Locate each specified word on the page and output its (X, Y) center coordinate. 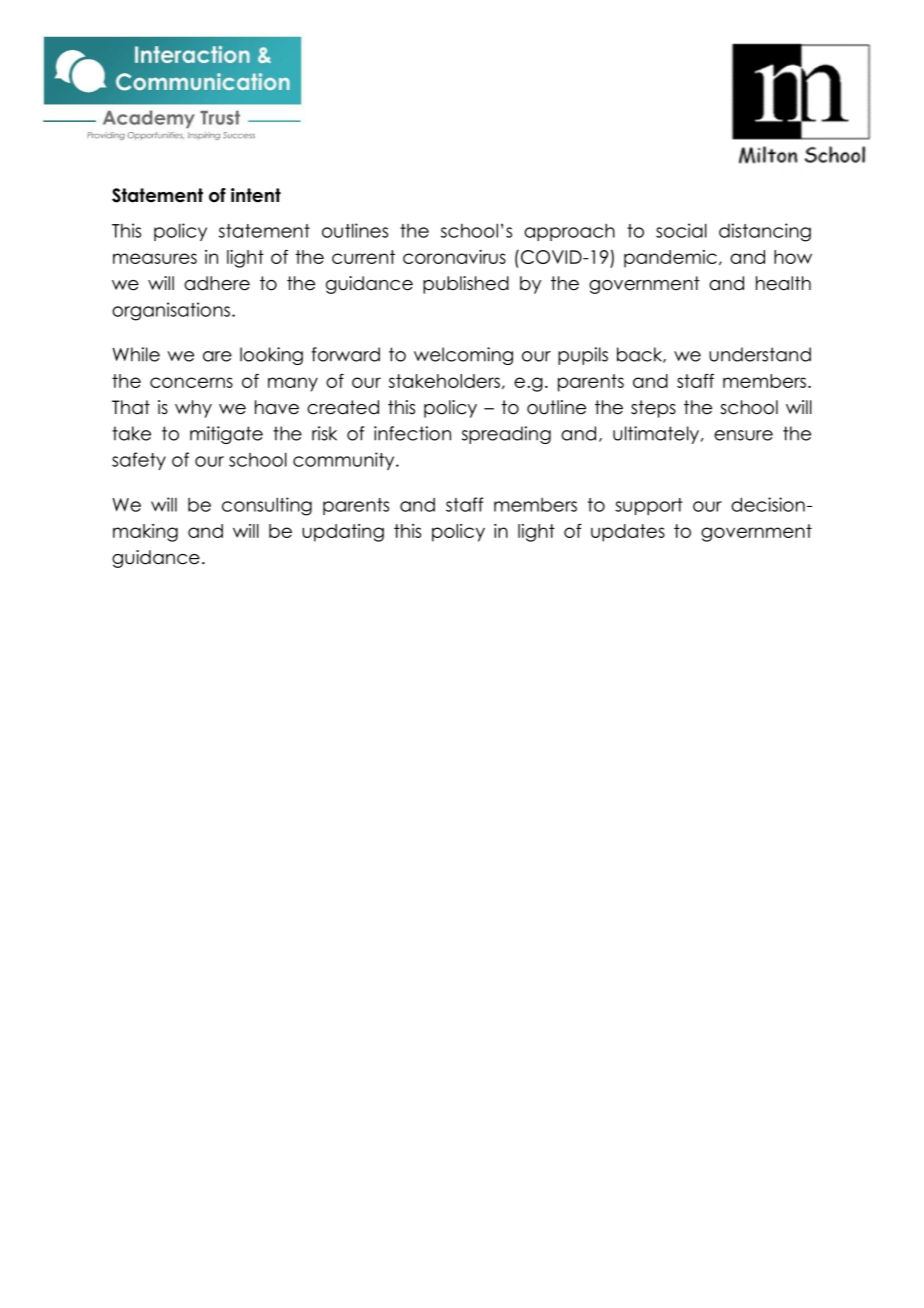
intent (256, 195)
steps (653, 409)
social (681, 230)
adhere (217, 283)
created (343, 407)
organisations (171, 311)
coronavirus (454, 257)
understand (760, 354)
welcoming (463, 356)
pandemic (670, 259)
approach (569, 232)
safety (139, 461)
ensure (743, 435)
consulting (267, 506)
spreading (506, 435)
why (193, 409)
